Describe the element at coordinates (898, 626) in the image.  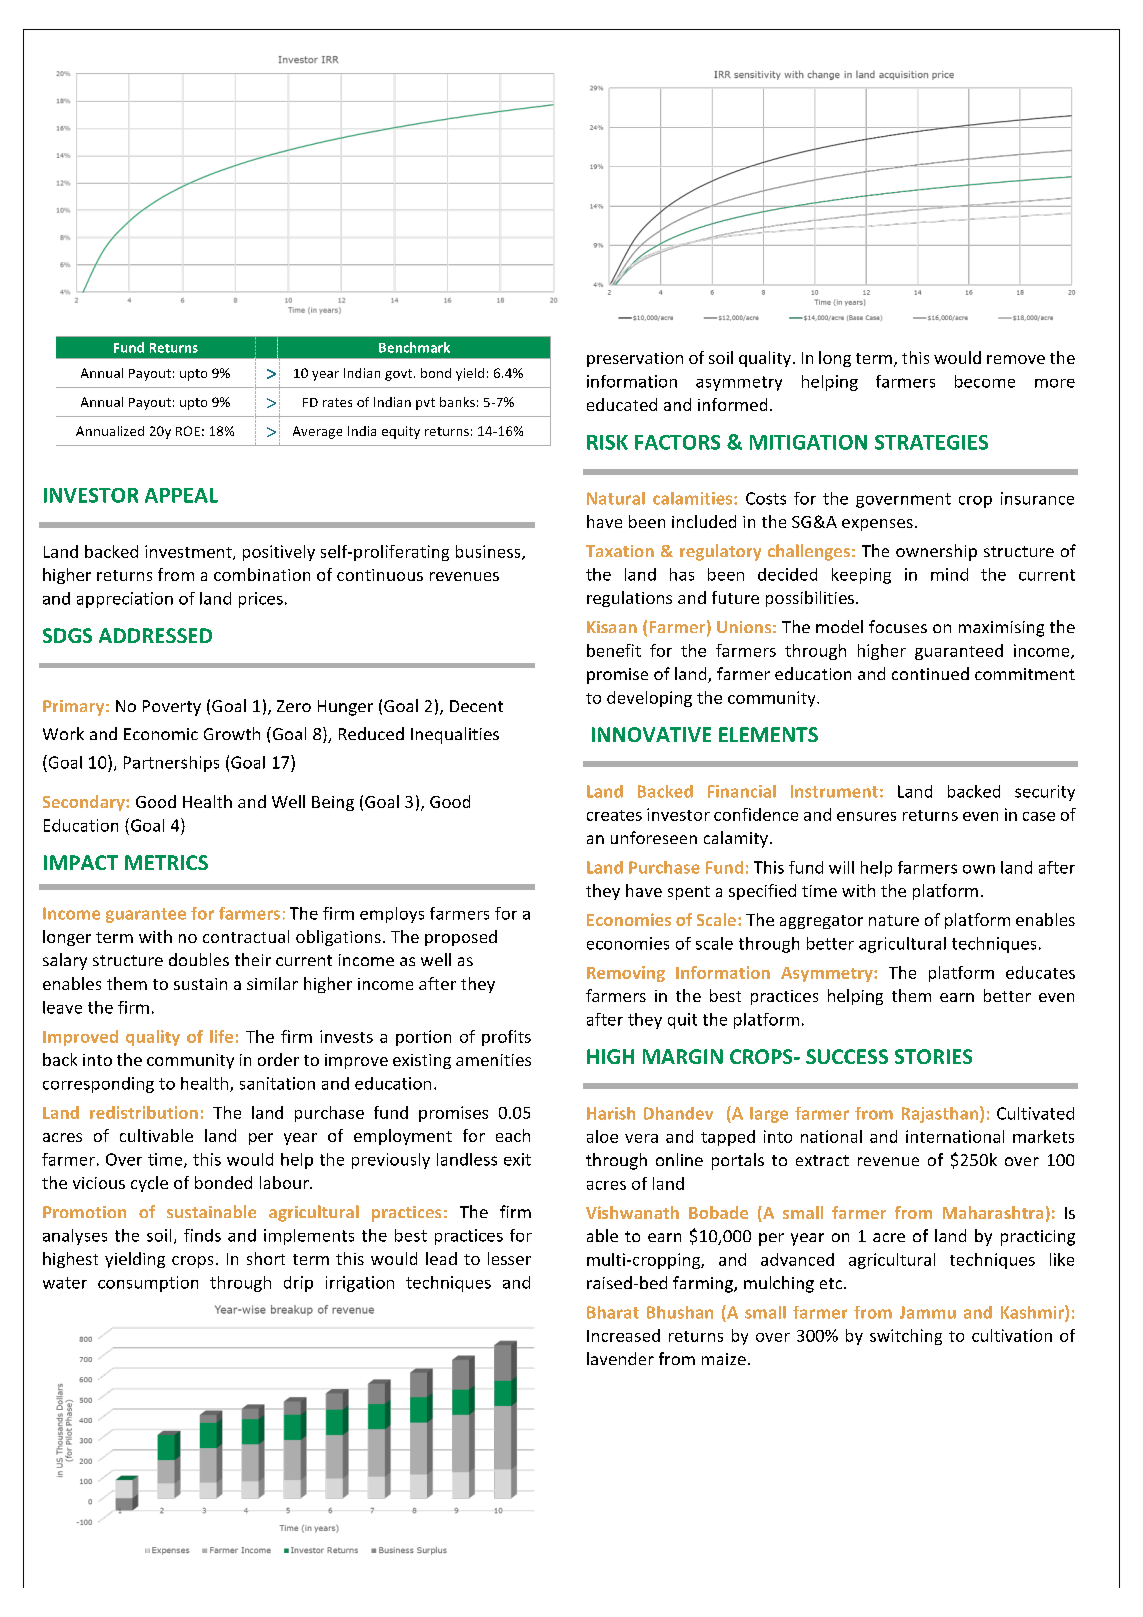
I see `focuses` at that location.
